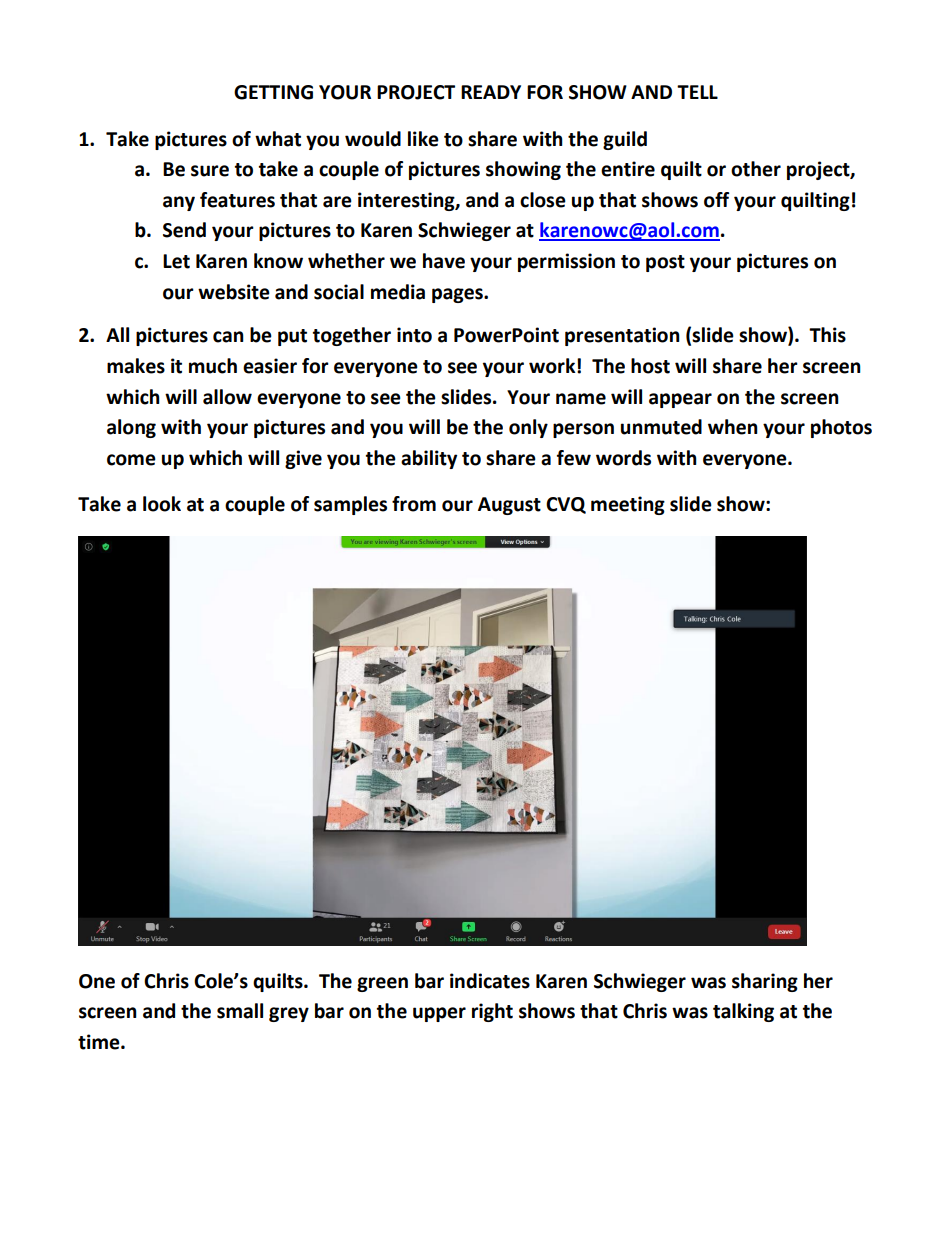  What do you see at coordinates (240, 1011) in the document?
I see `small` at bounding box center [240, 1011].
